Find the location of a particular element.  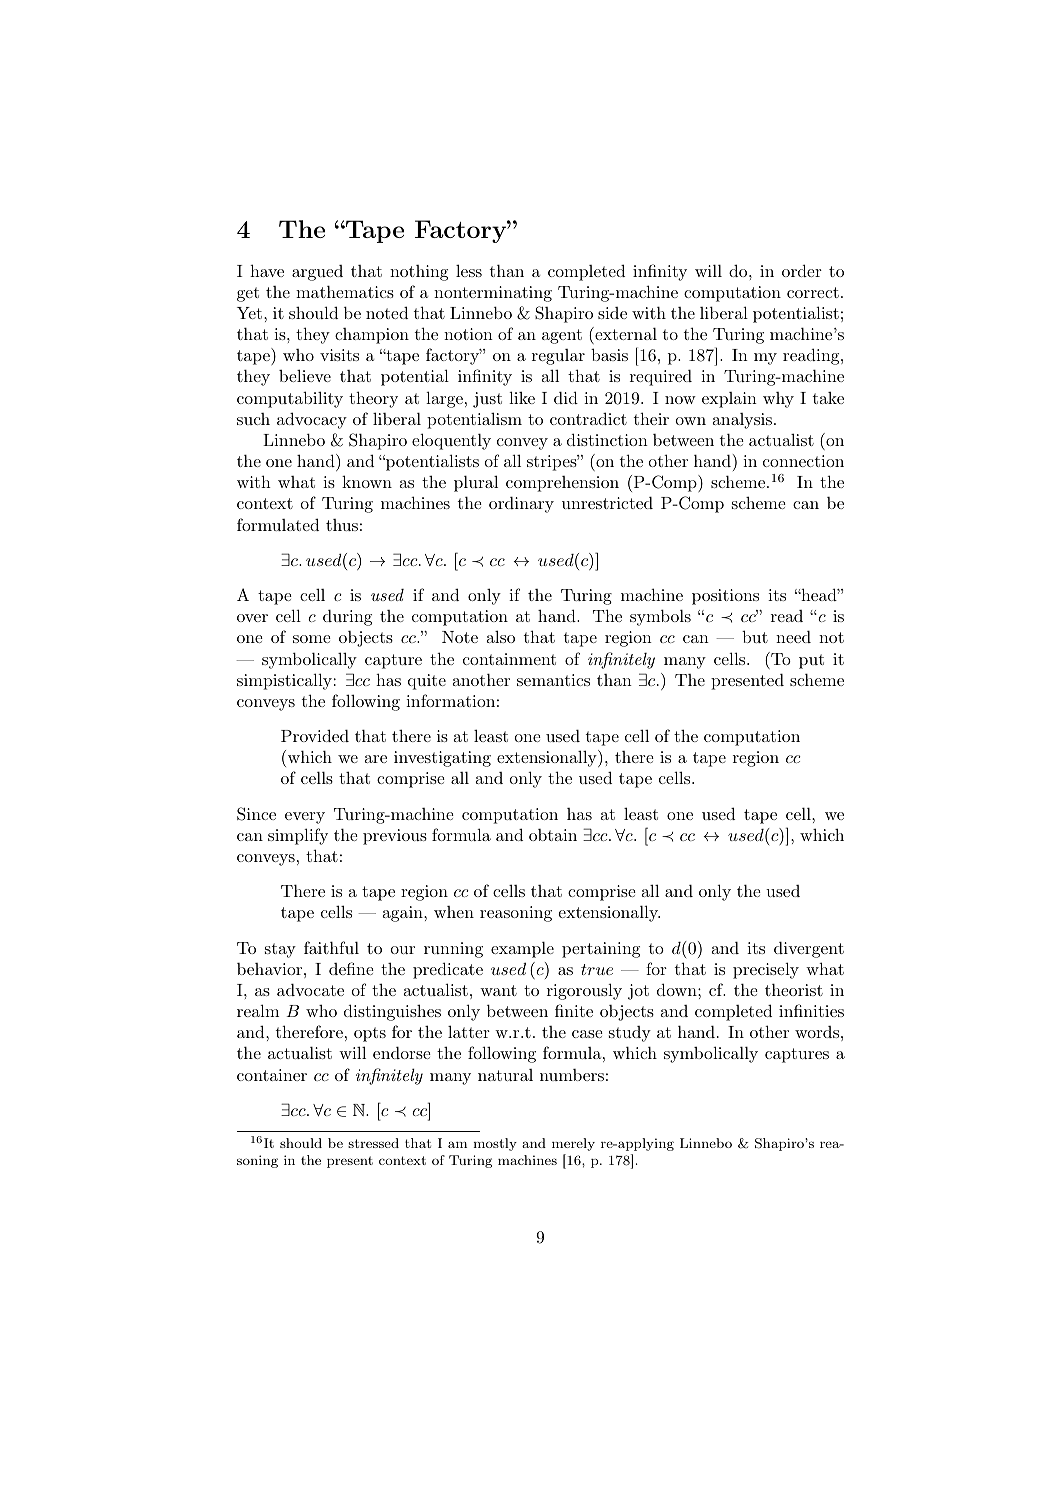

ordinary is located at coordinates (521, 505).
